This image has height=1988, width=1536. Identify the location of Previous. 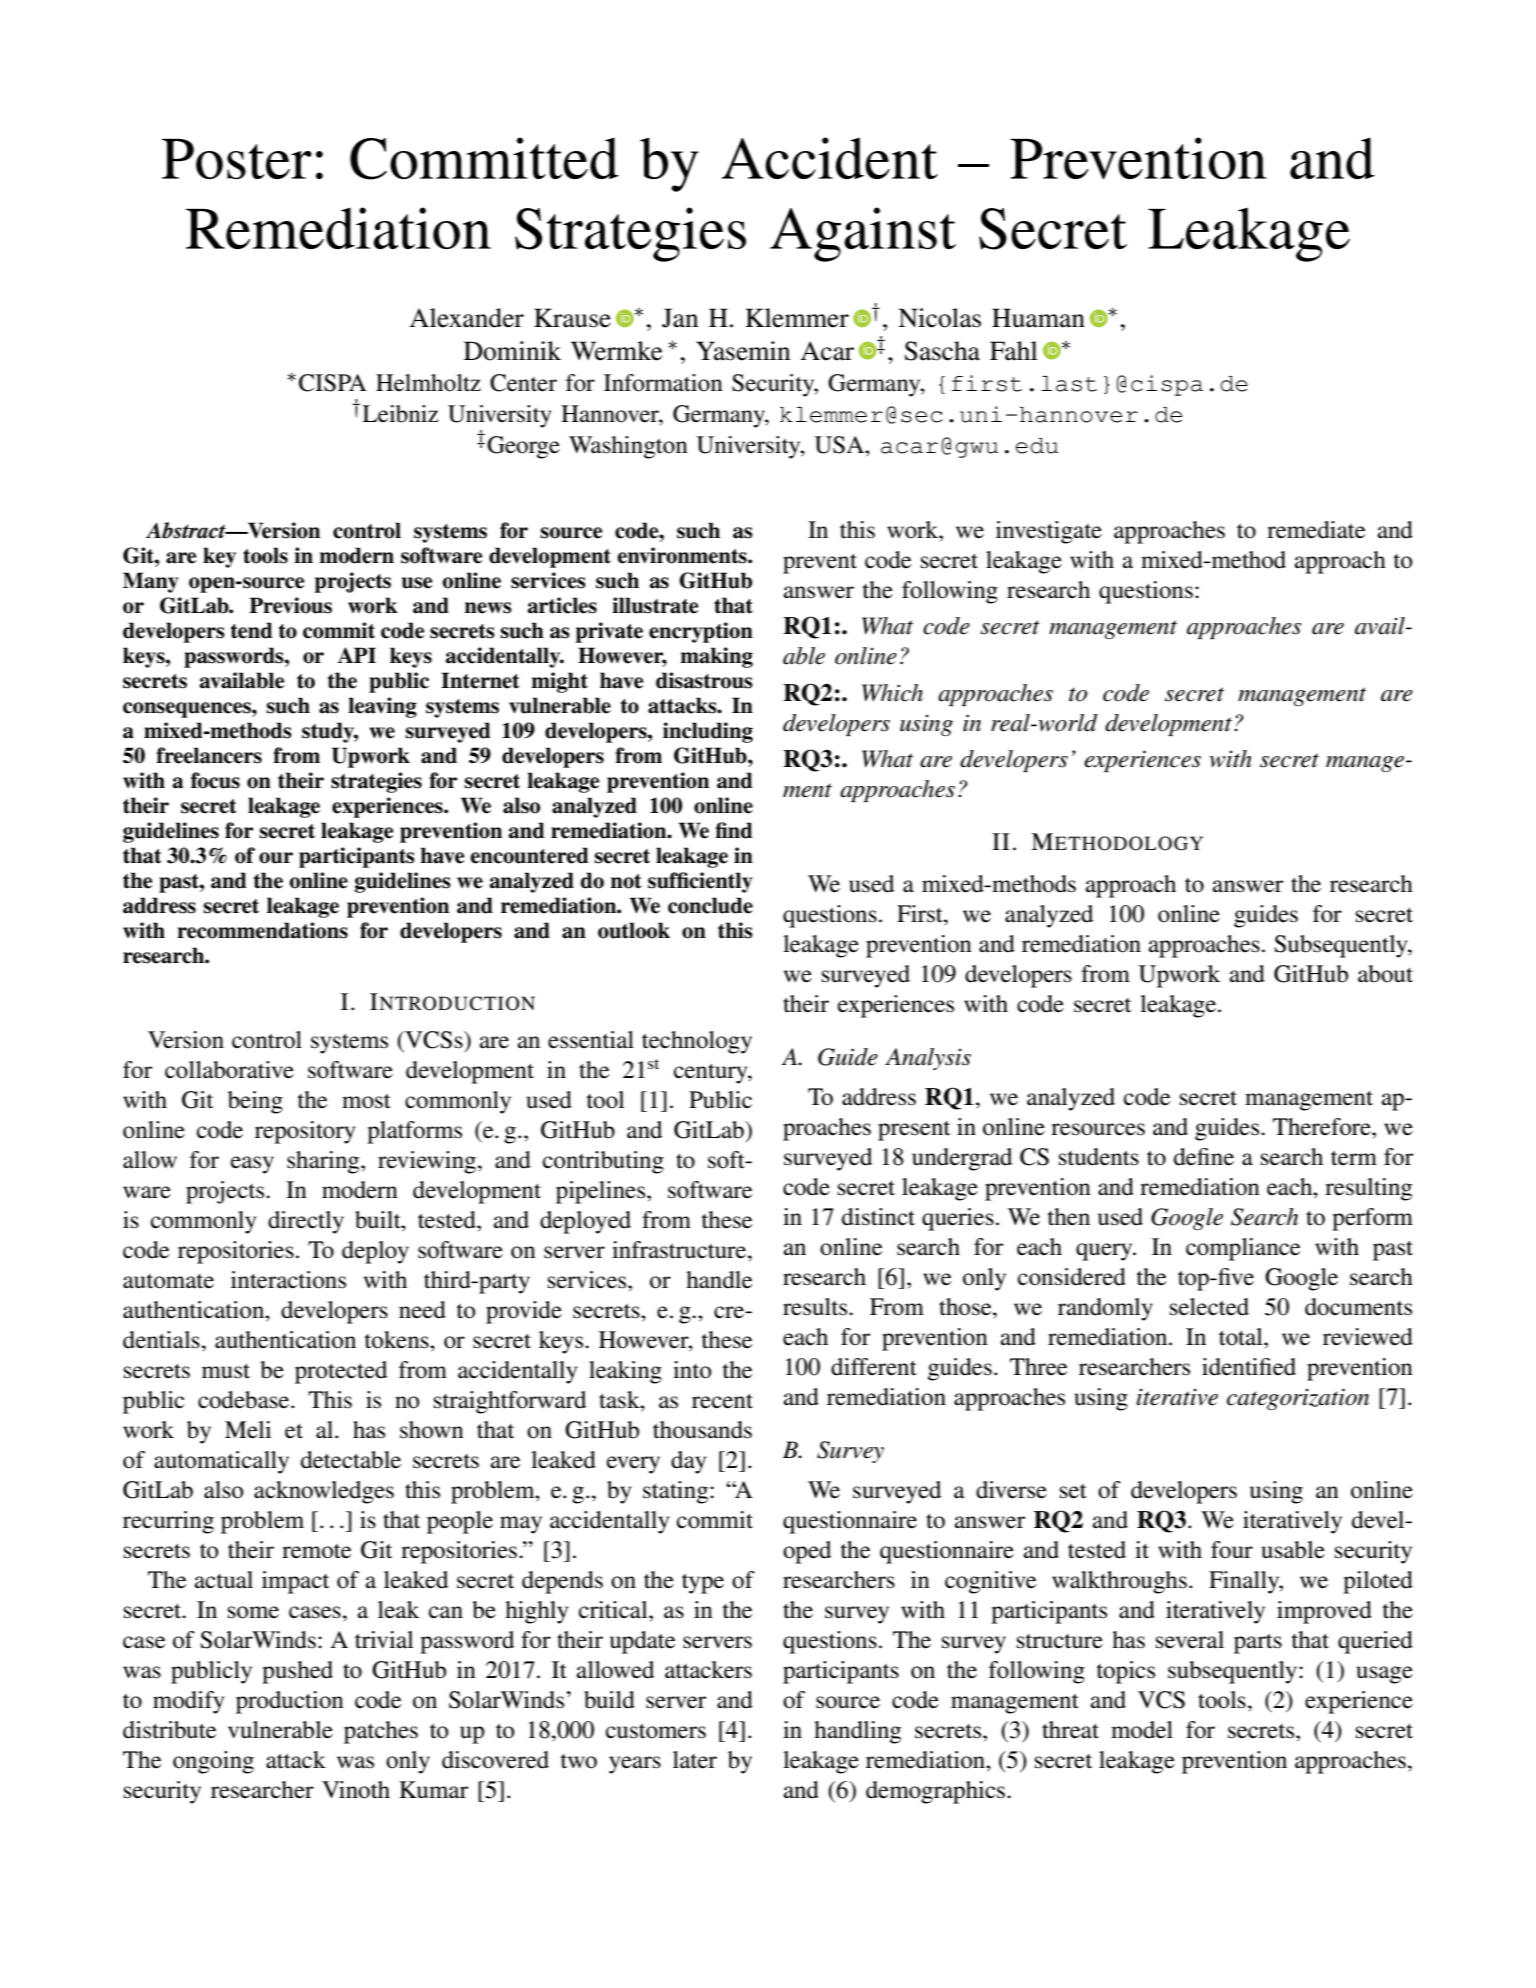
(290, 605).
